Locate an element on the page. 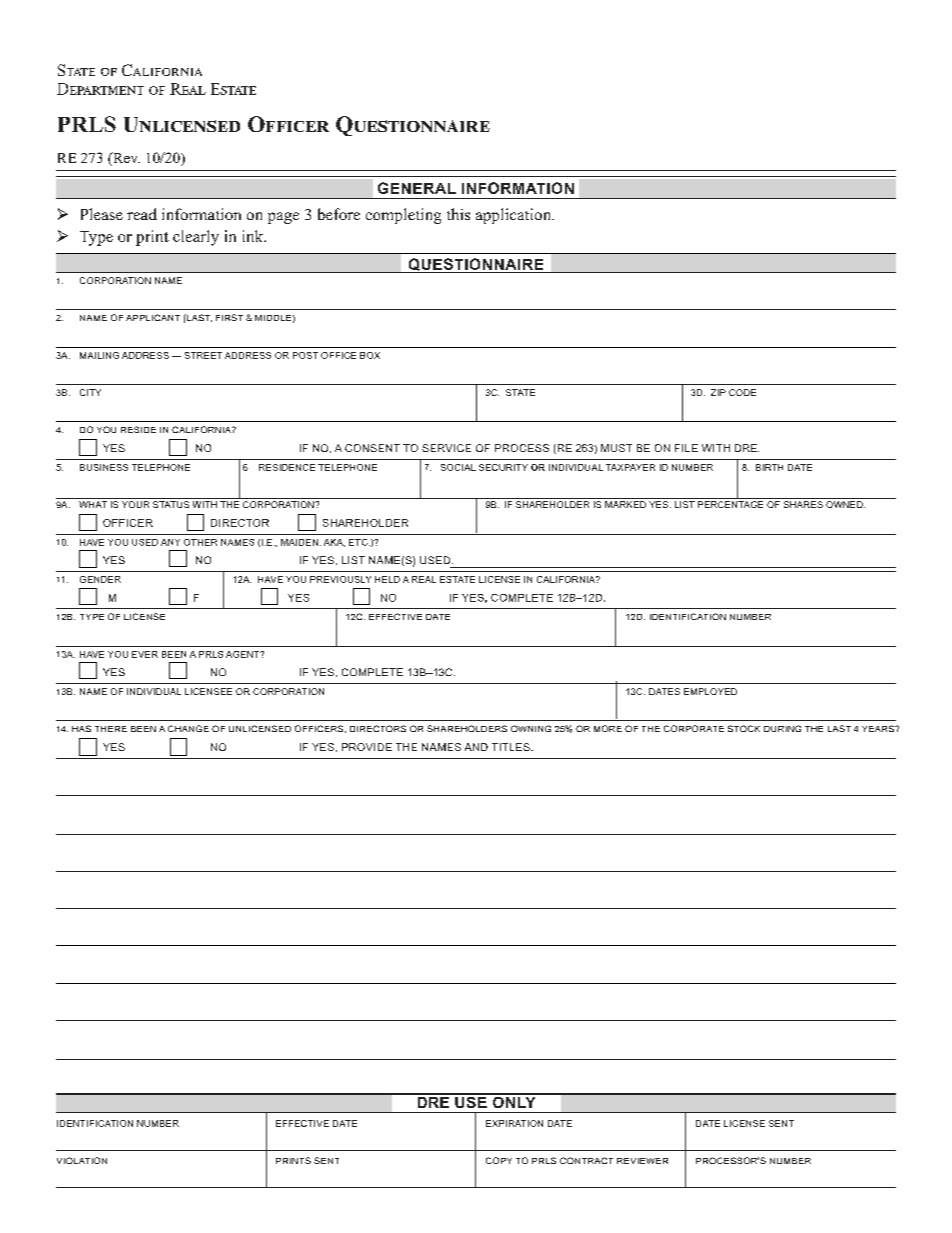  CHANGE is located at coordinates (188, 728).
